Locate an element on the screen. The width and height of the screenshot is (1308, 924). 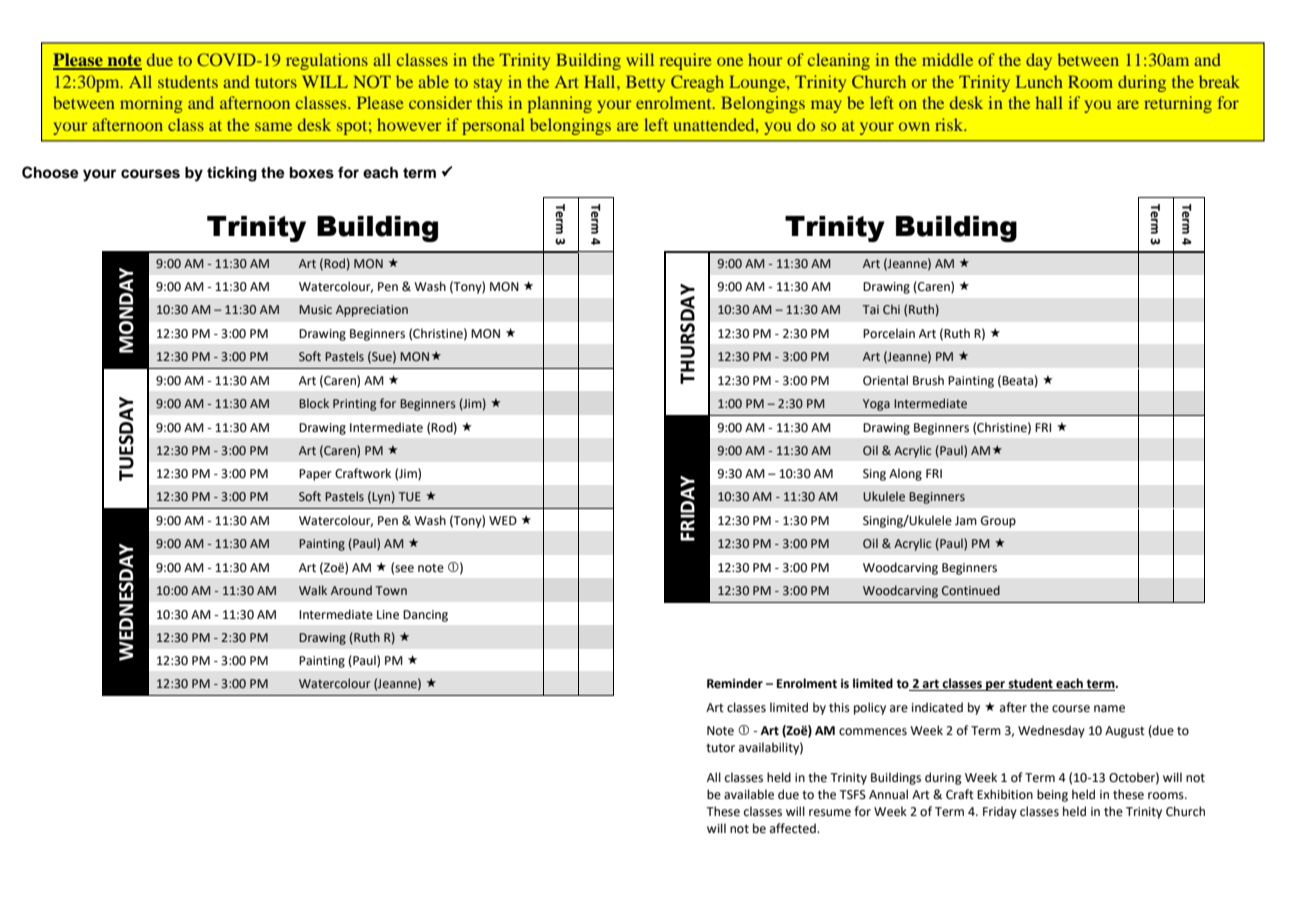
Lunch is located at coordinates (1039, 81).
